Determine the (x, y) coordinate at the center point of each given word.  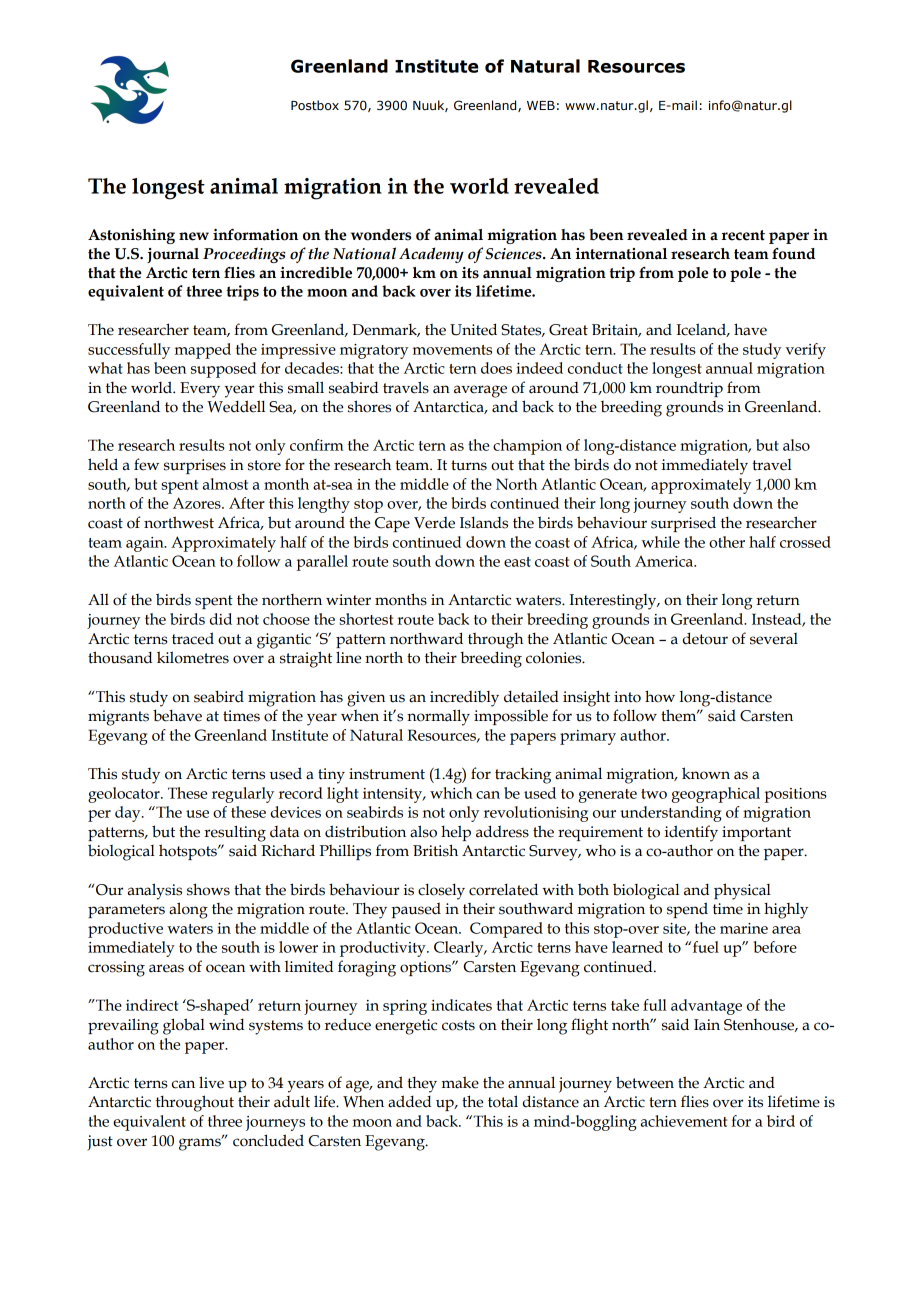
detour (705, 638)
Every (200, 390)
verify (806, 351)
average (480, 391)
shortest (366, 619)
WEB (541, 105)
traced (193, 638)
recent (743, 235)
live (211, 1082)
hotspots (189, 852)
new (194, 236)
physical (742, 891)
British (435, 850)
